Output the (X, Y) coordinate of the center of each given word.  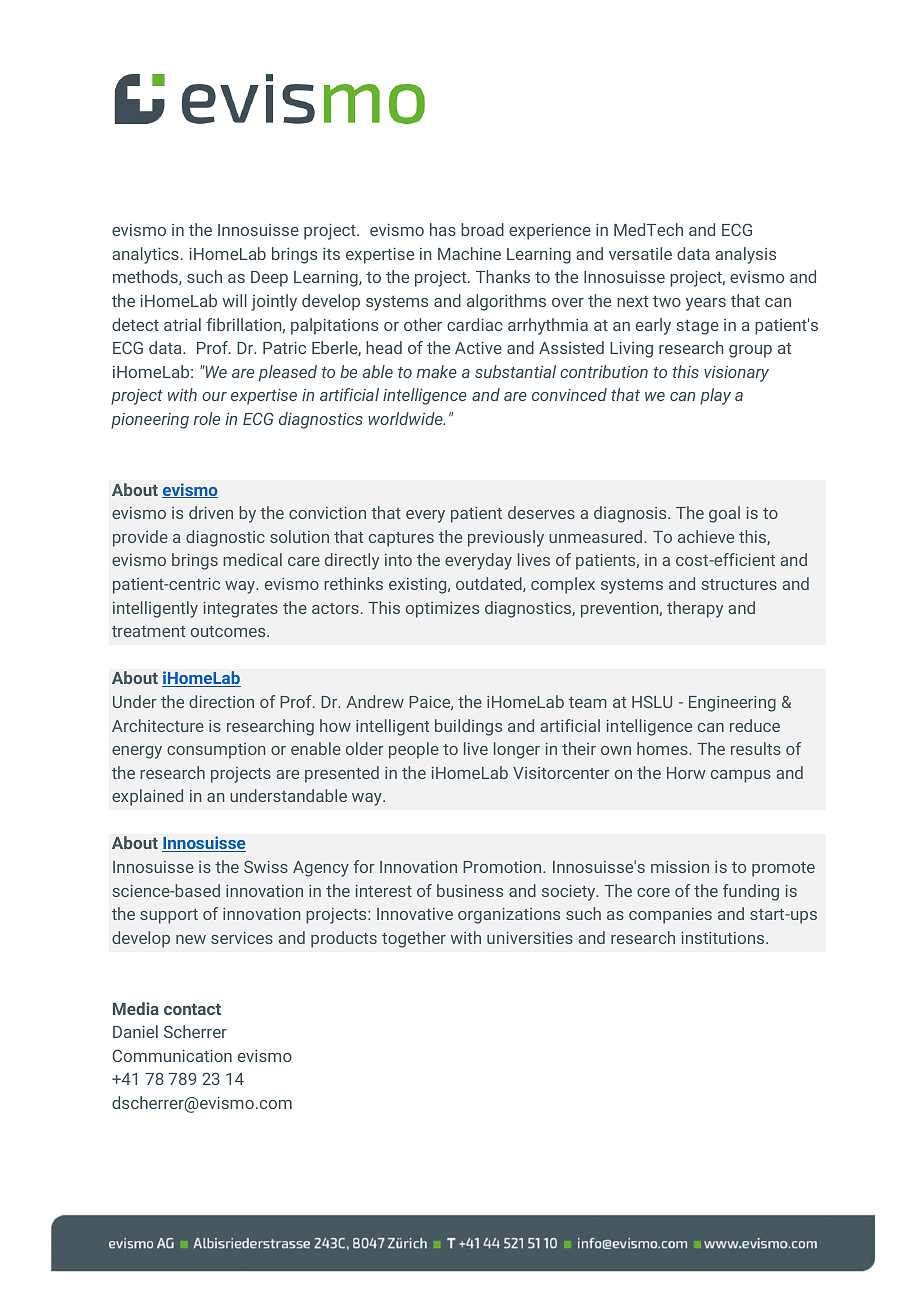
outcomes (229, 631)
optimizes (442, 610)
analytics (145, 255)
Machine (469, 253)
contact (192, 1009)
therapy (695, 609)
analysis (745, 255)
